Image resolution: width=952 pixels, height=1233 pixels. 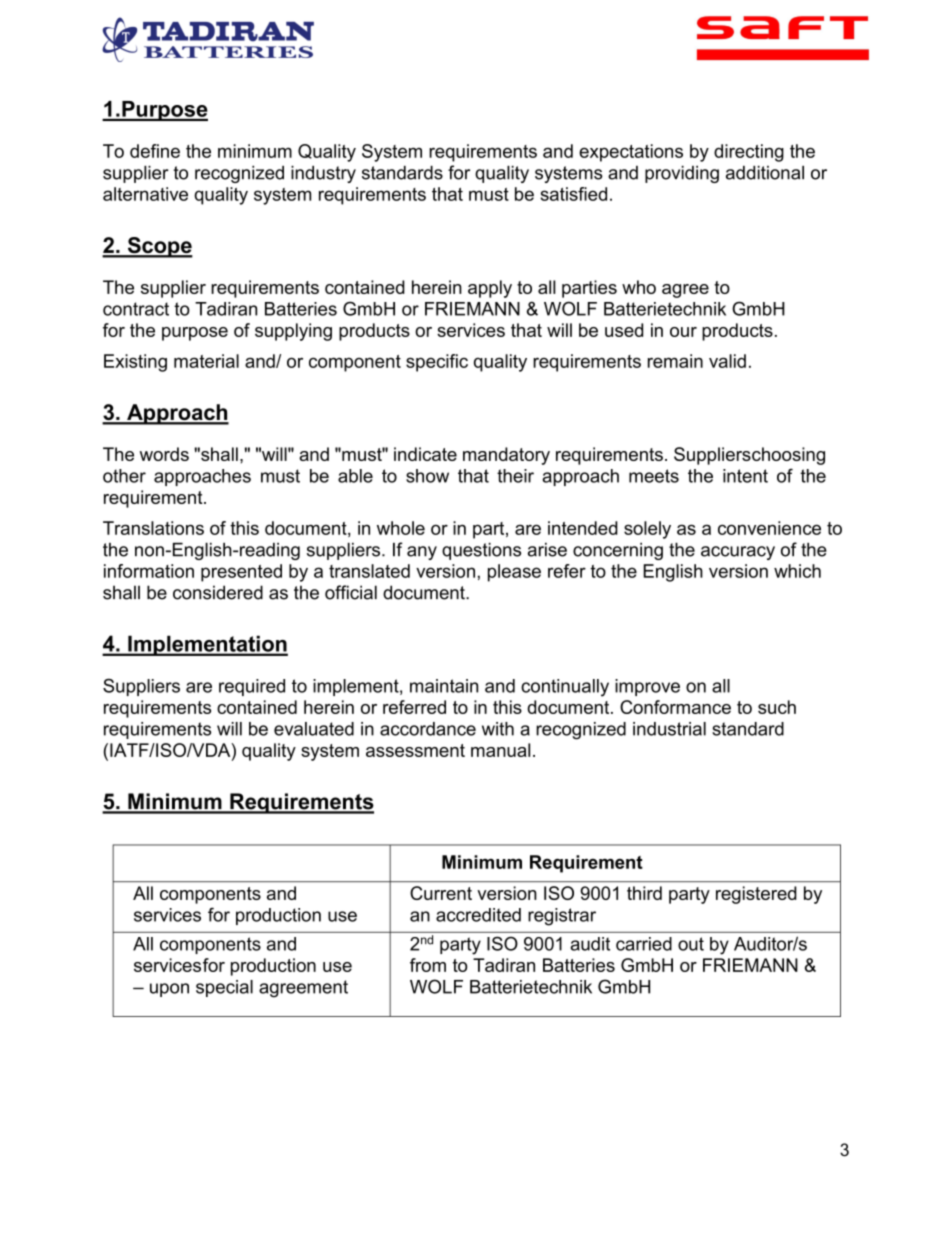 What do you see at coordinates (425, 454) in the page?
I see `indicate` at bounding box center [425, 454].
